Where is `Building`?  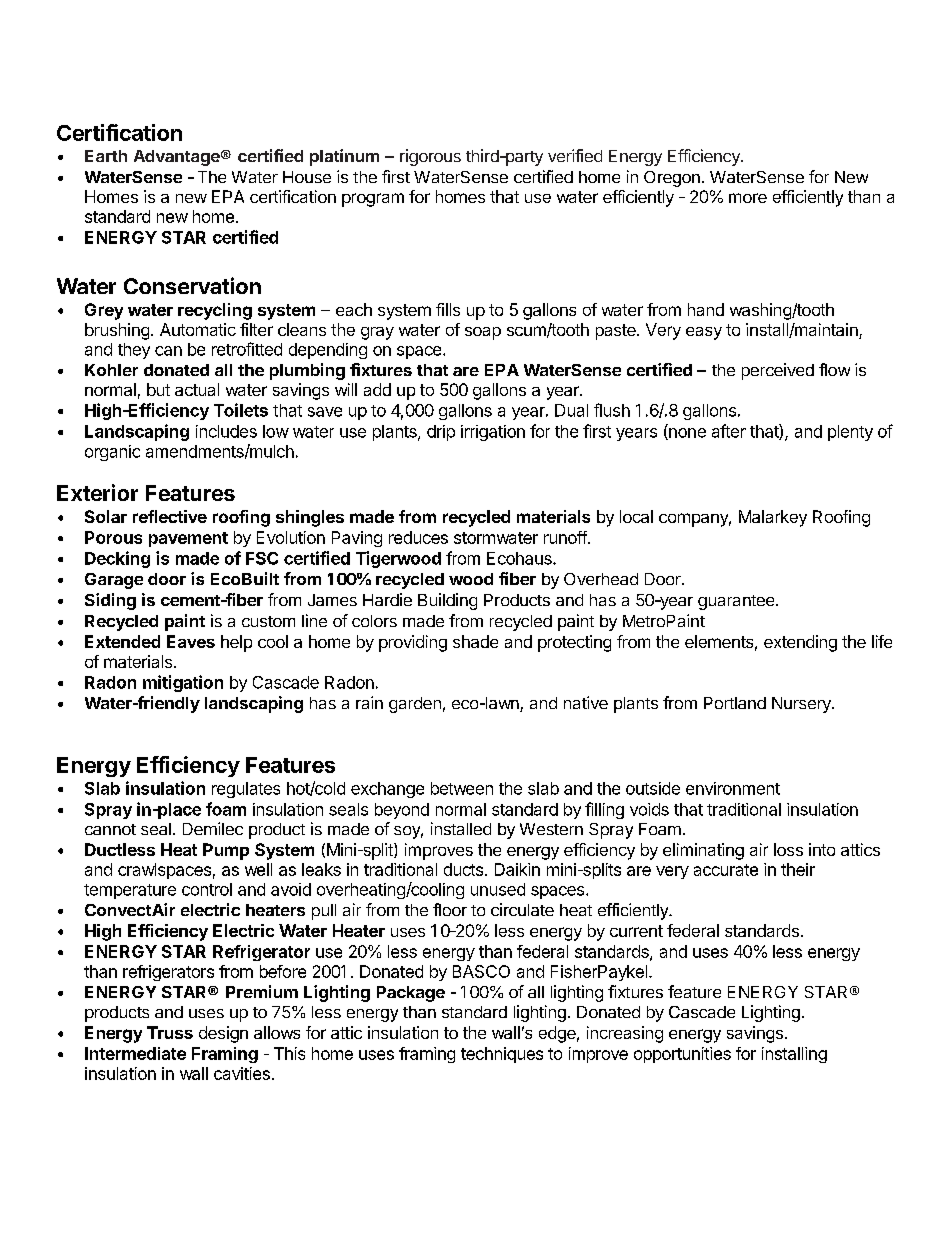
Building is located at coordinates (447, 601).
